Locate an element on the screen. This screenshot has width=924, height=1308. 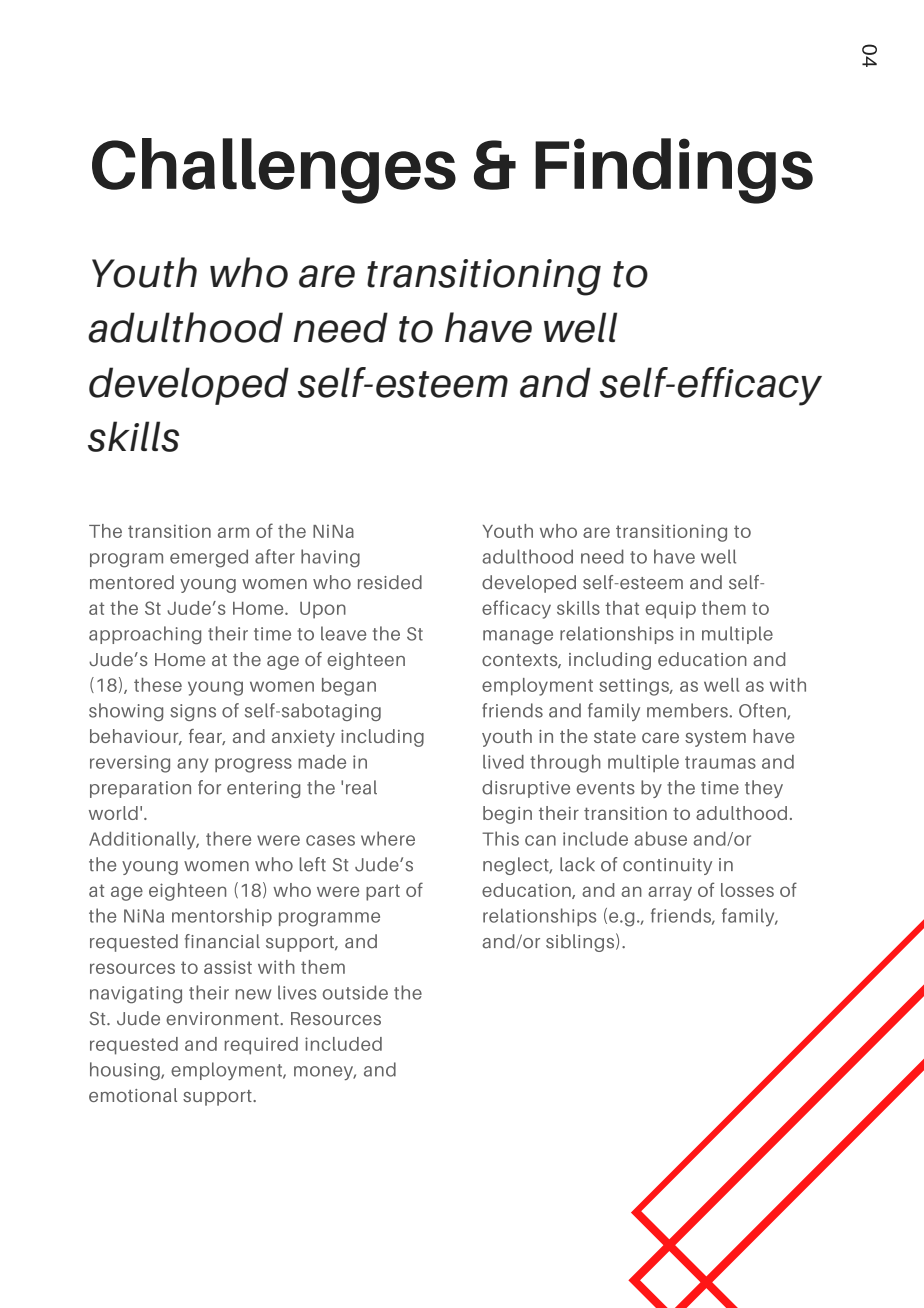
resided is located at coordinates (390, 582).
